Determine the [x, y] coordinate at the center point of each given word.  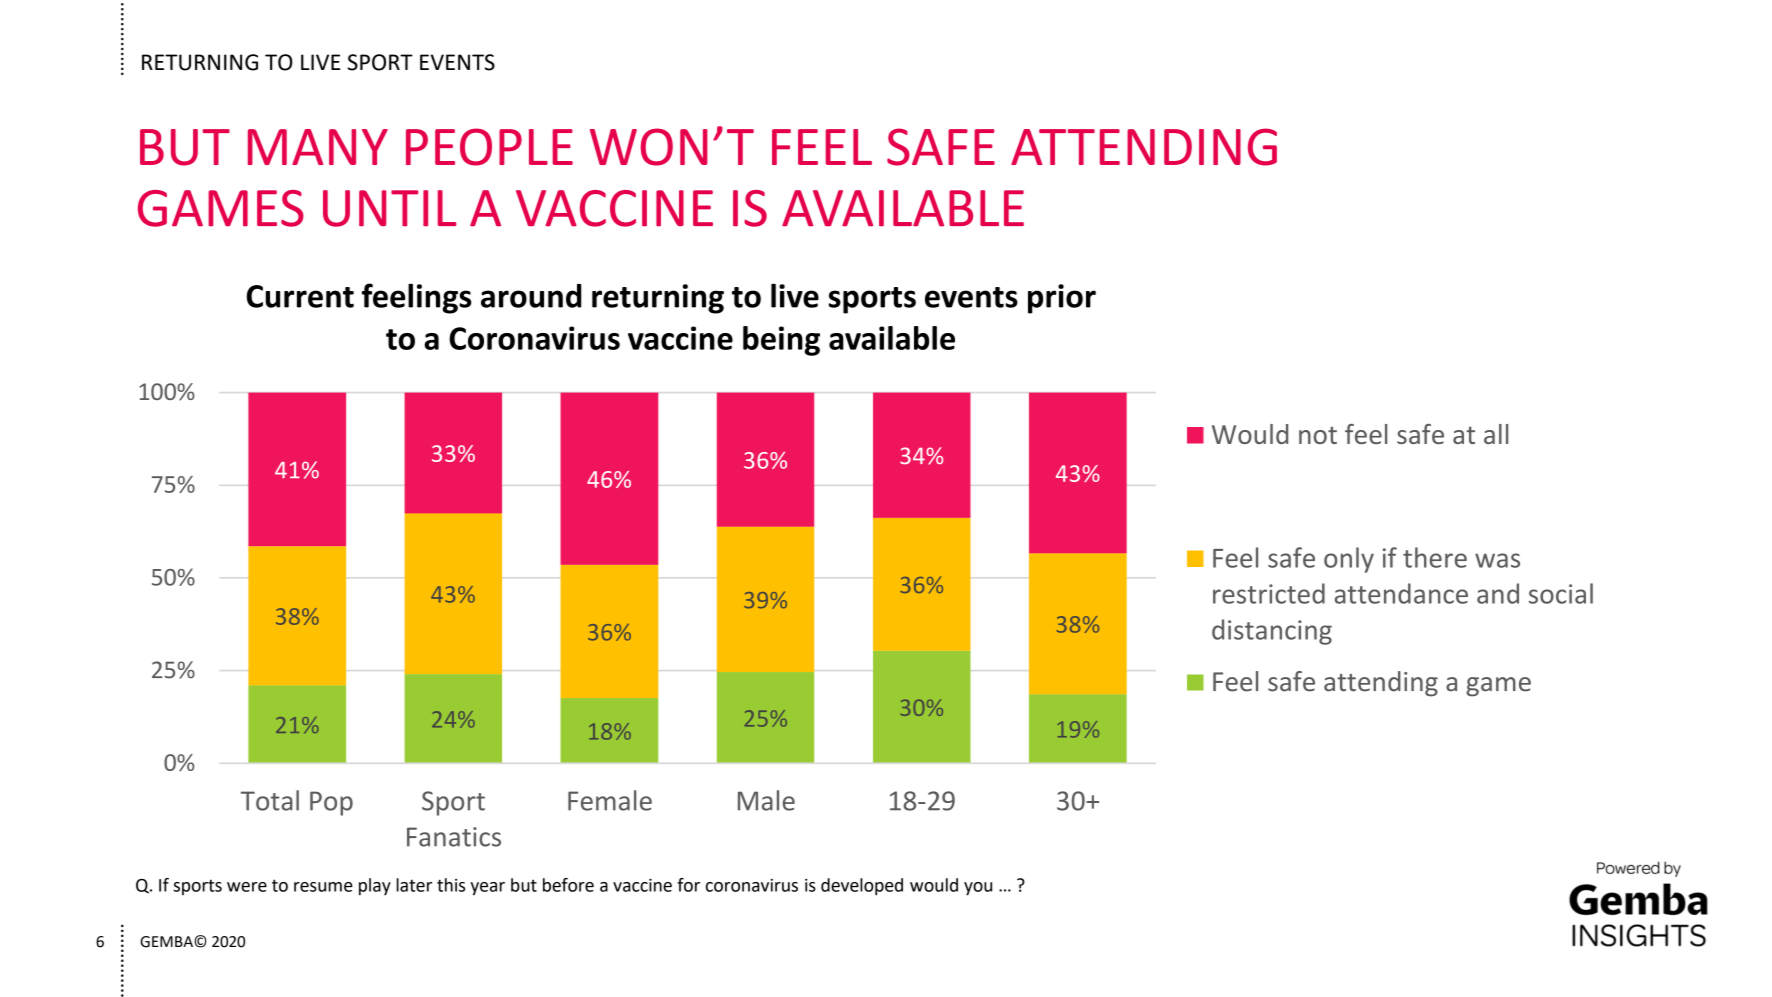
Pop [331, 803]
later [414, 885]
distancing [1272, 632]
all [1496, 434]
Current [300, 296]
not [1318, 435]
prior [1062, 299]
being [781, 341]
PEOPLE [489, 147]
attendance [1401, 593]
